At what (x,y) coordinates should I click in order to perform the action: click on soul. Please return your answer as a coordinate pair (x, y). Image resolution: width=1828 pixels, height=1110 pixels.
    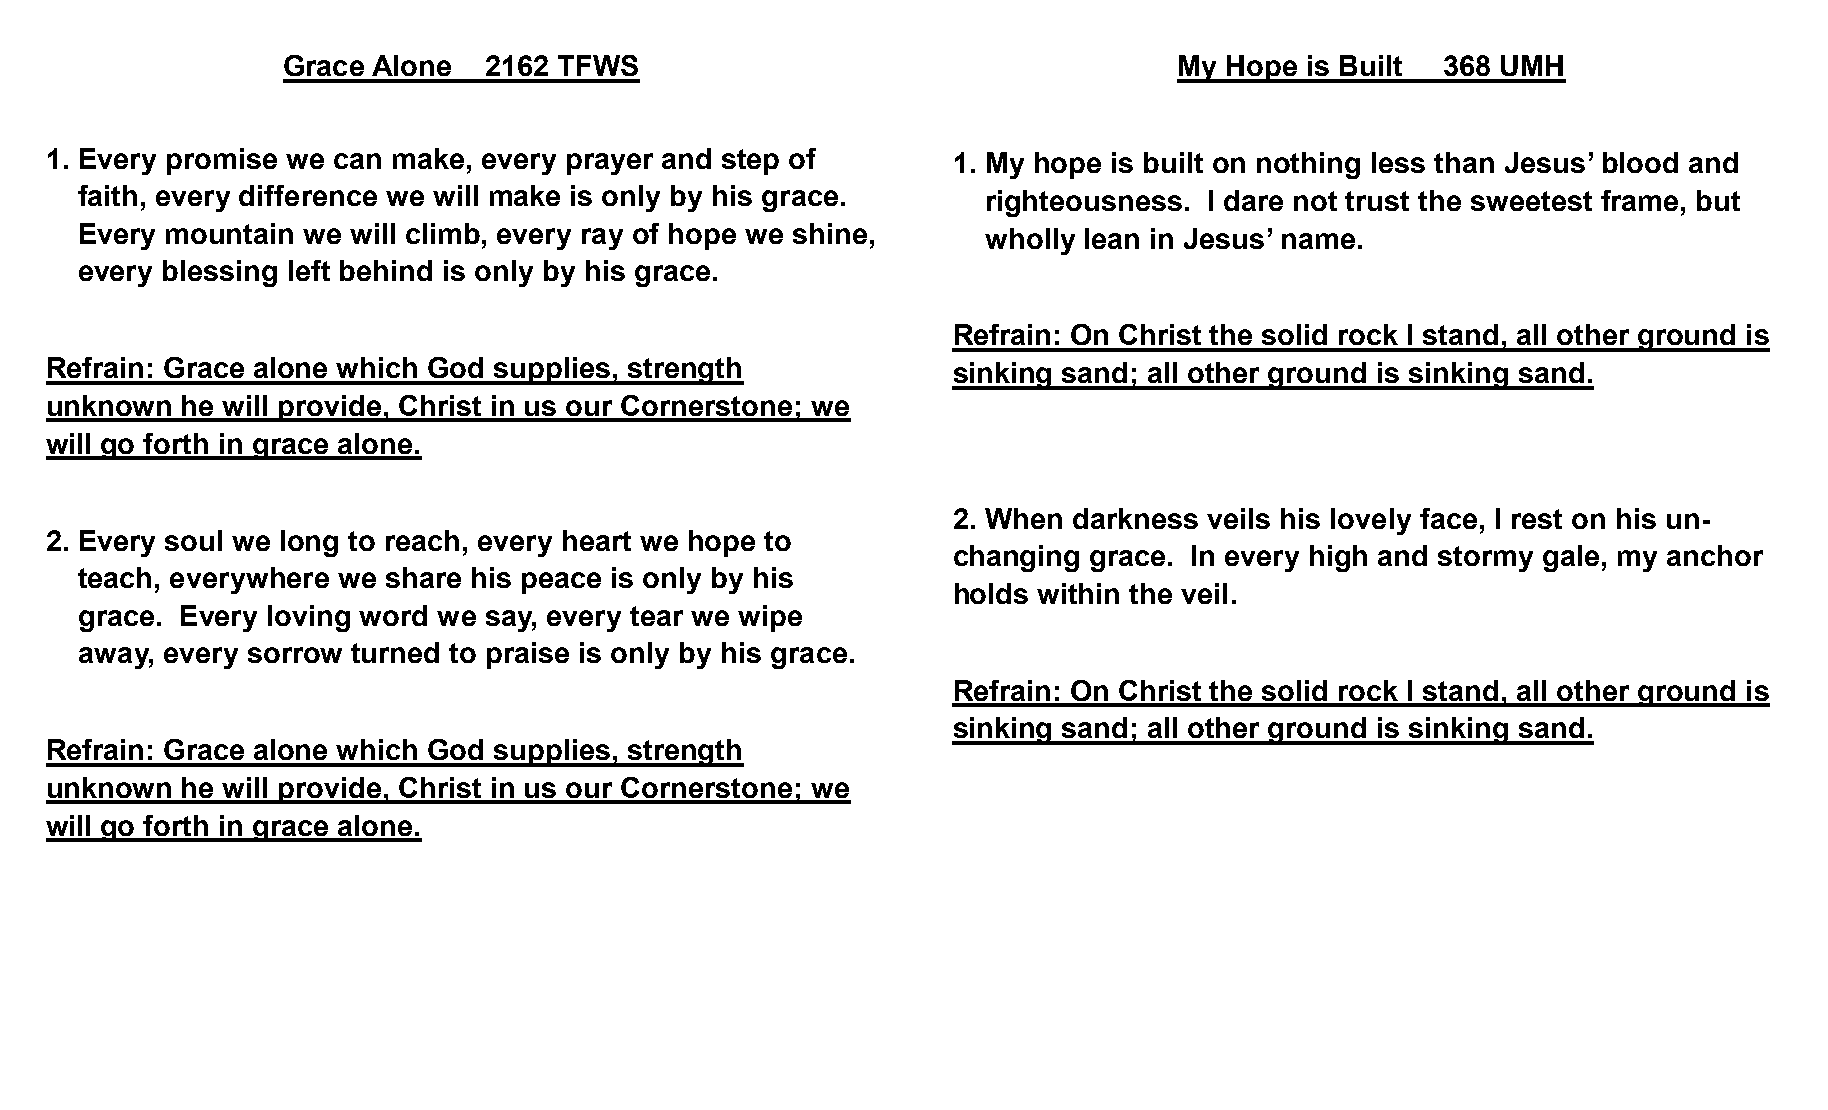
    Looking at the image, I should click on (193, 540).
